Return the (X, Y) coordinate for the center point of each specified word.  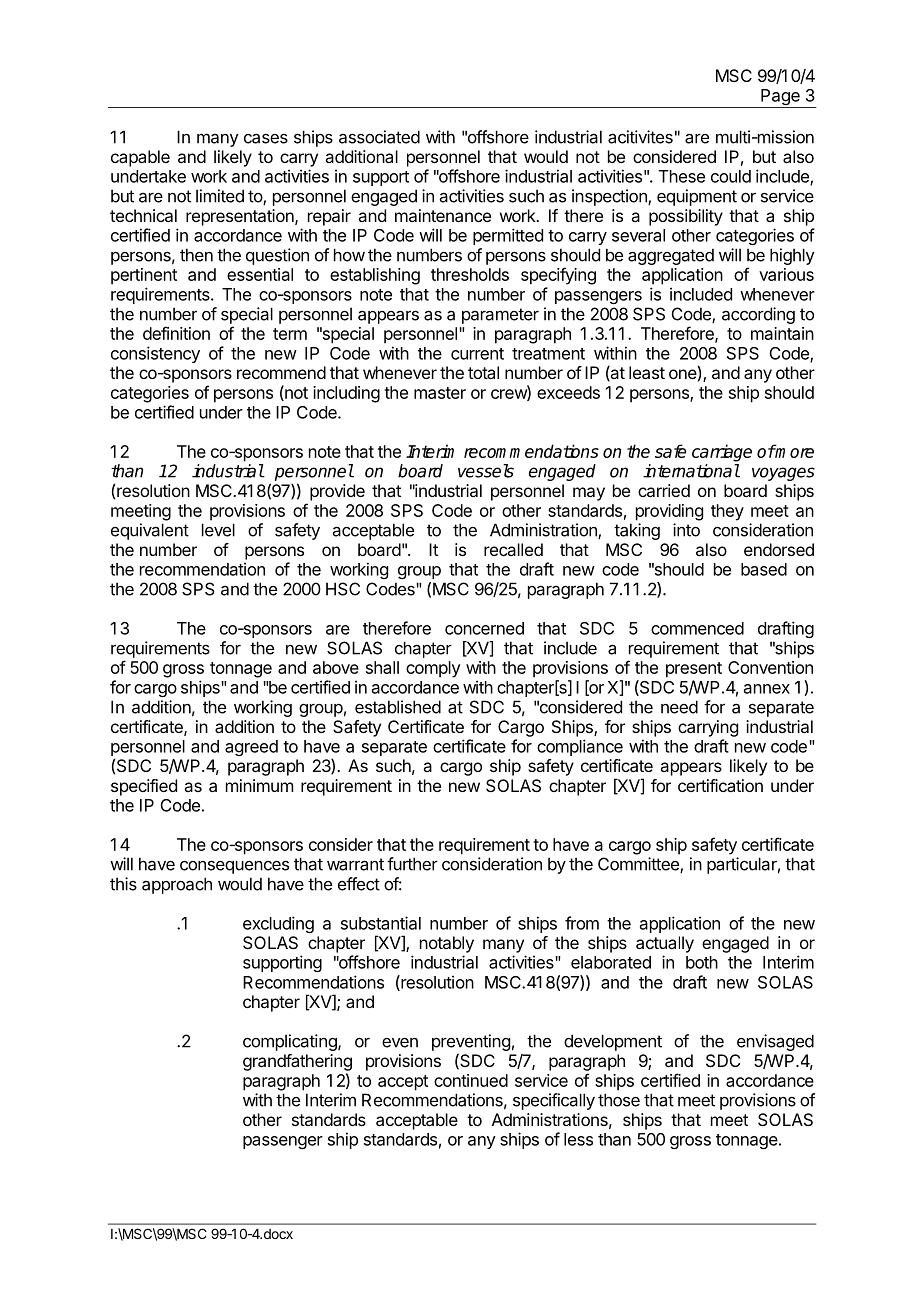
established (398, 707)
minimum (259, 785)
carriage (722, 453)
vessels (486, 471)
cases (266, 138)
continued (471, 1080)
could (731, 176)
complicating (291, 1042)
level (218, 530)
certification (720, 785)
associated (379, 137)
